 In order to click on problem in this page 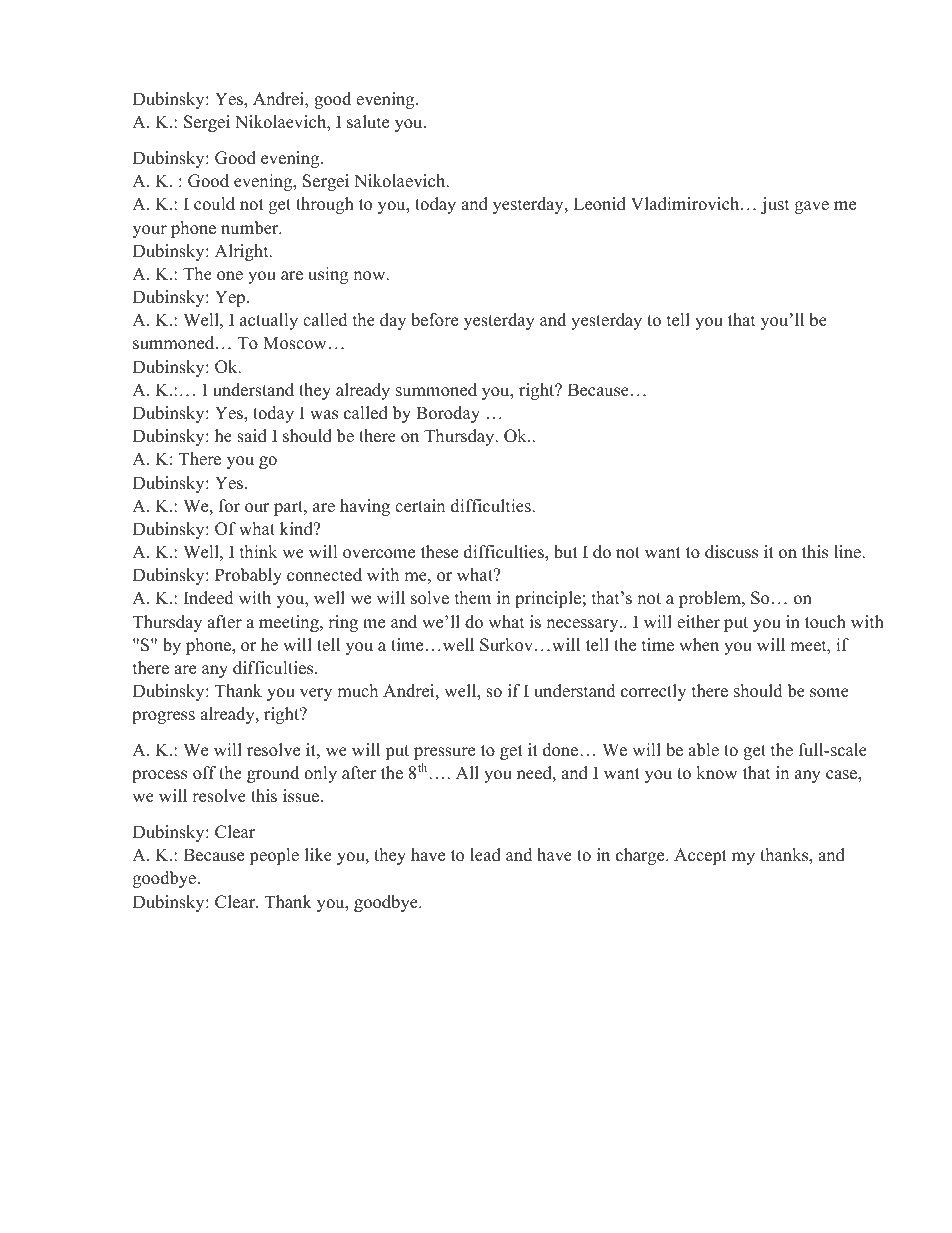, I will do `click(711, 599)`.
